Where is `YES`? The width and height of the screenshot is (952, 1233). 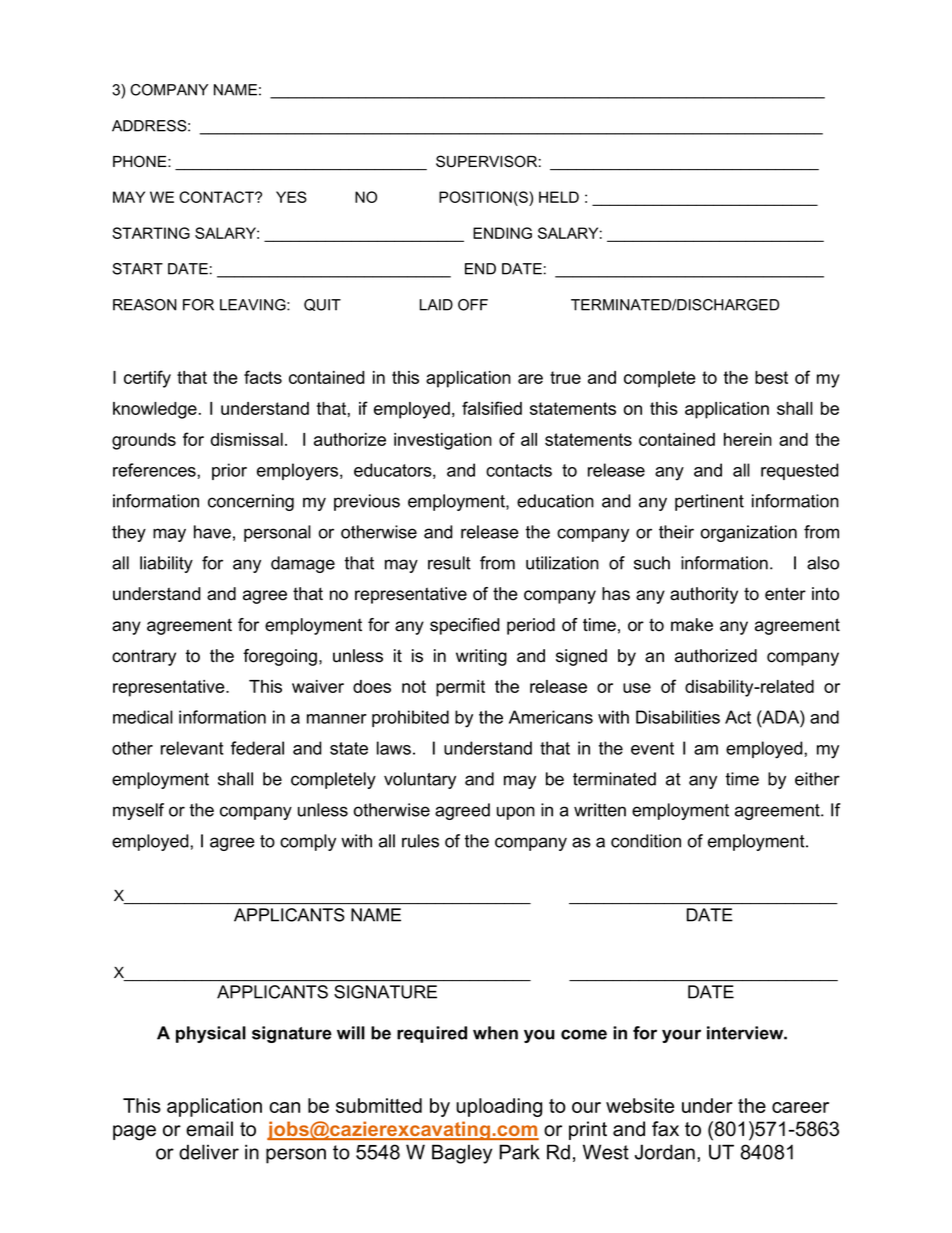
YES is located at coordinates (291, 197).
